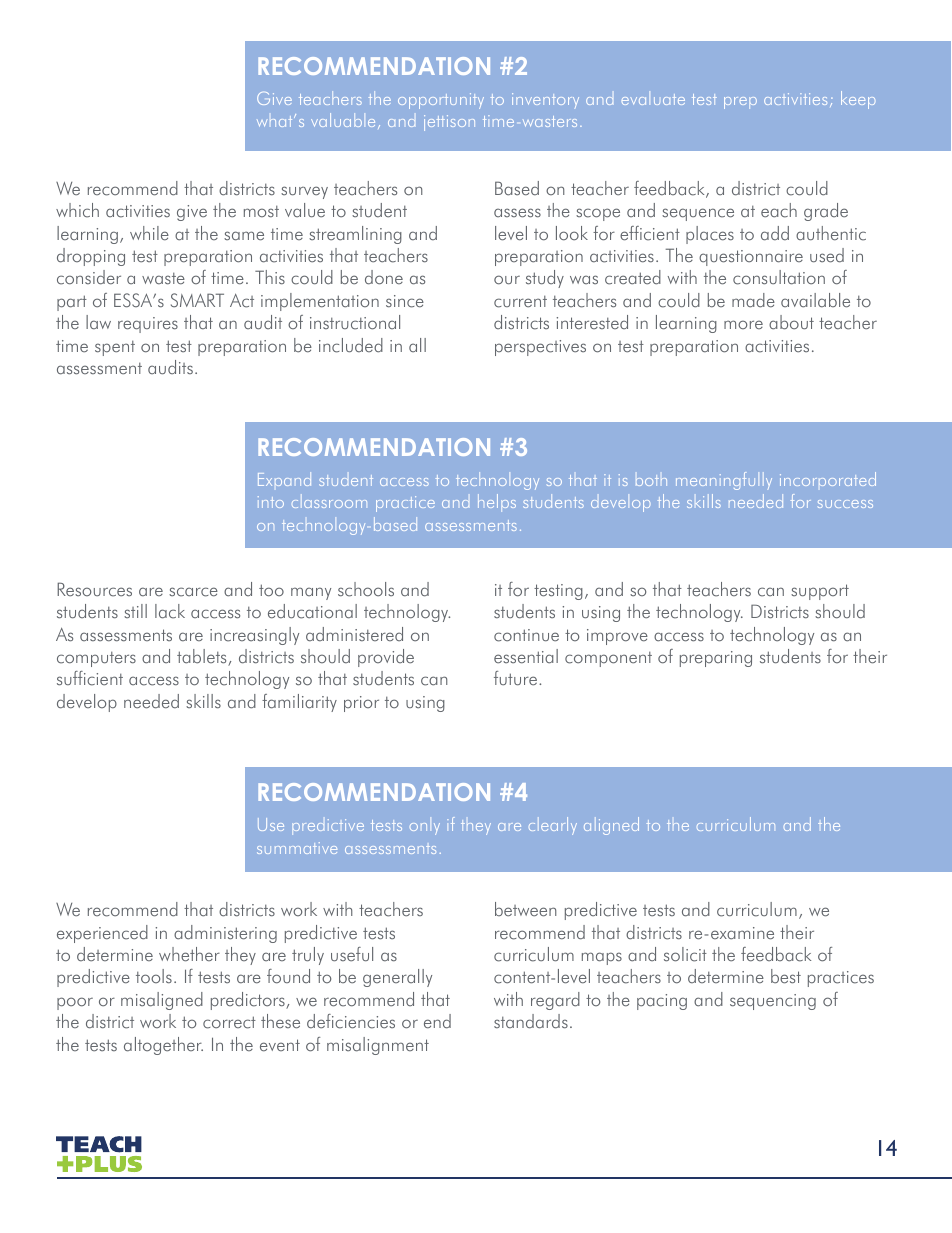  Describe the element at coordinates (193, 592) in the page. I see `scarce` at that location.
